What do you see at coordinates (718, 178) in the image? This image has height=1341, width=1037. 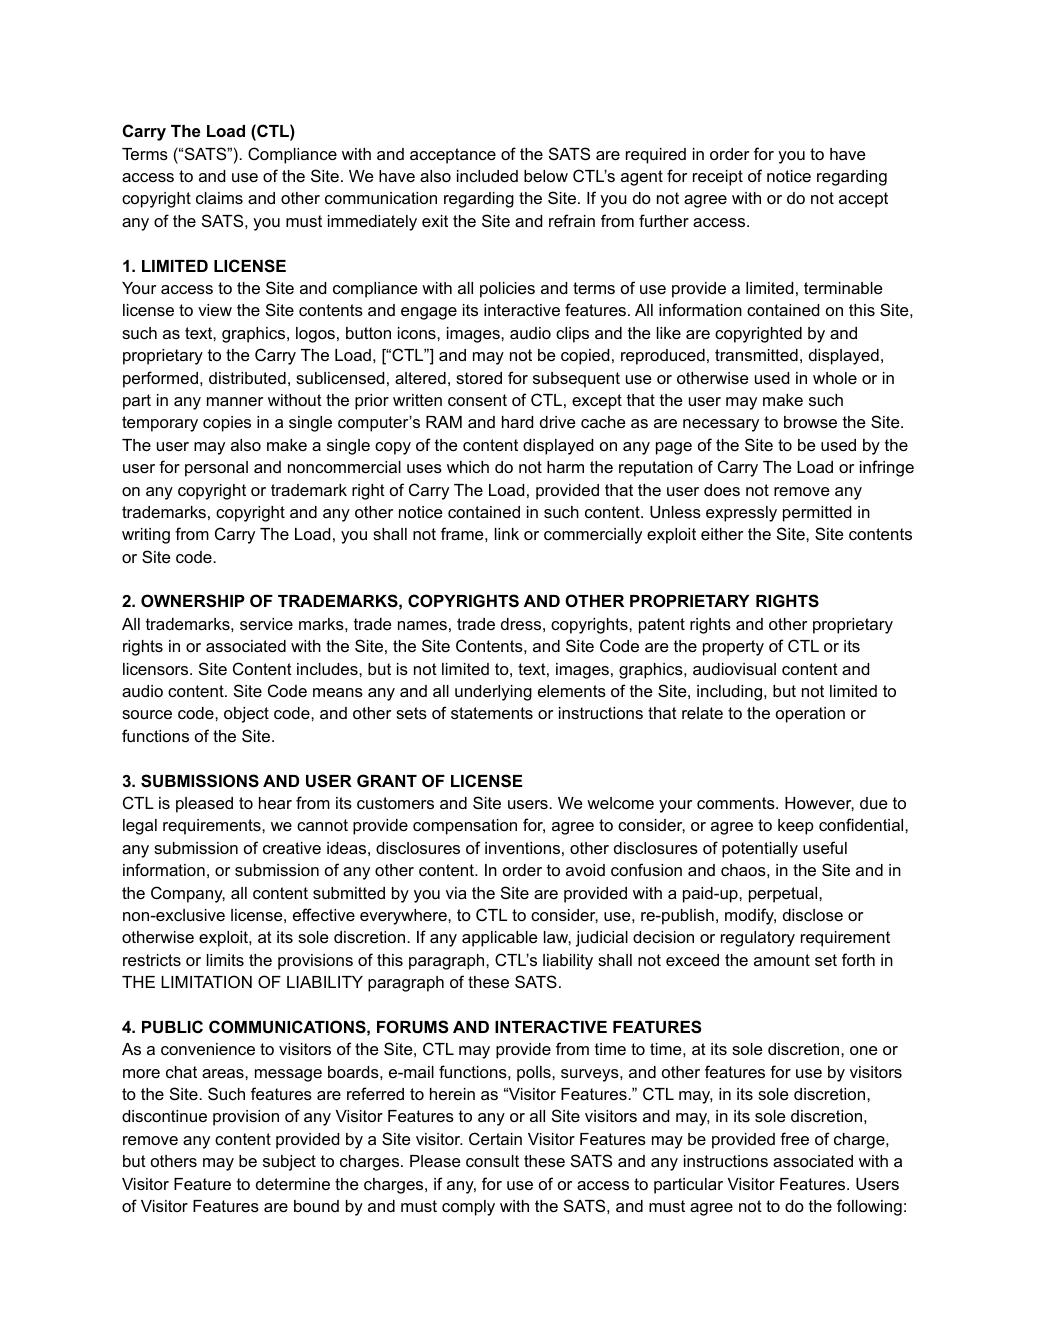 I see `receipt` at bounding box center [718, 178].
